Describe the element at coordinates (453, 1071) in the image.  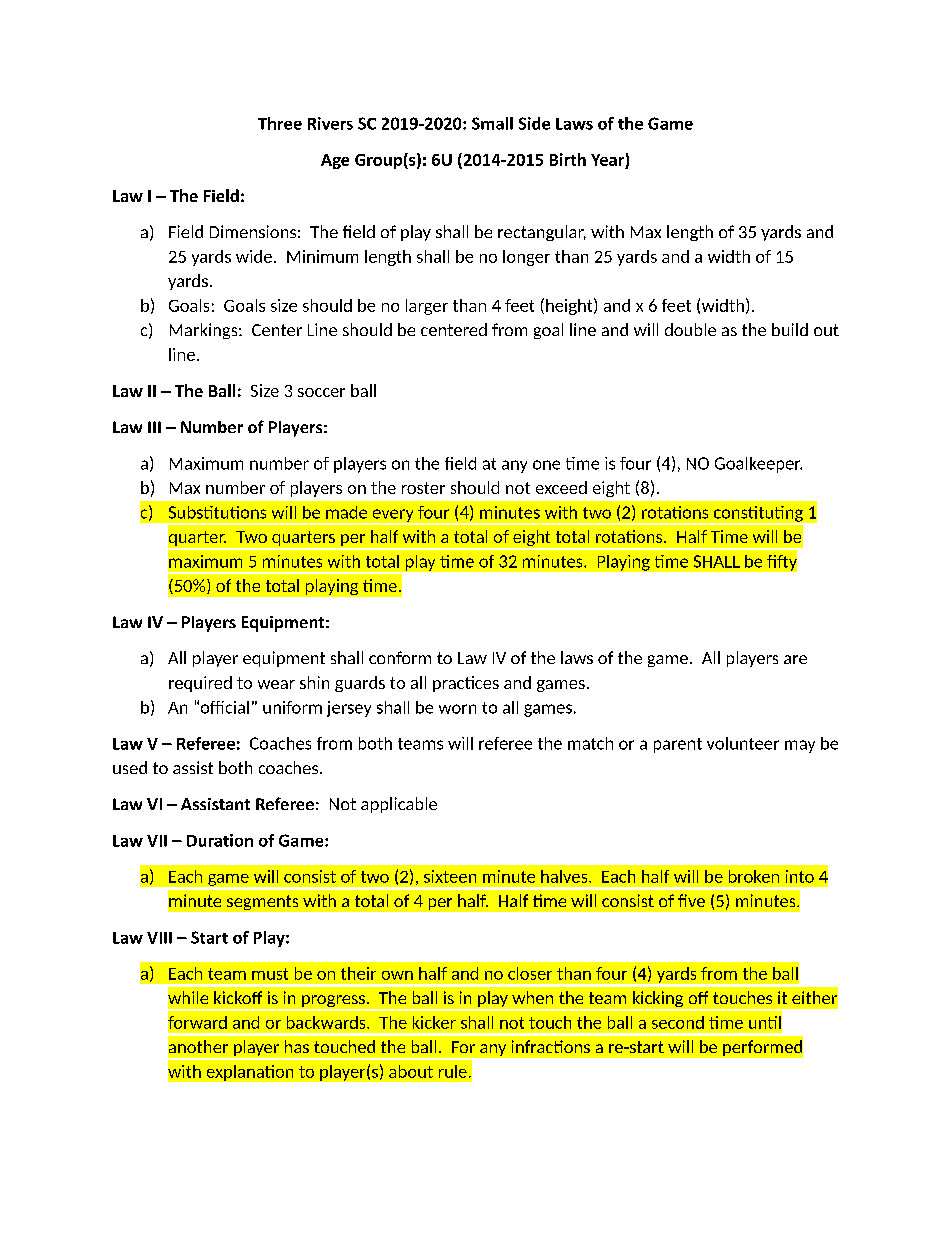
I see `rule` at that location.
